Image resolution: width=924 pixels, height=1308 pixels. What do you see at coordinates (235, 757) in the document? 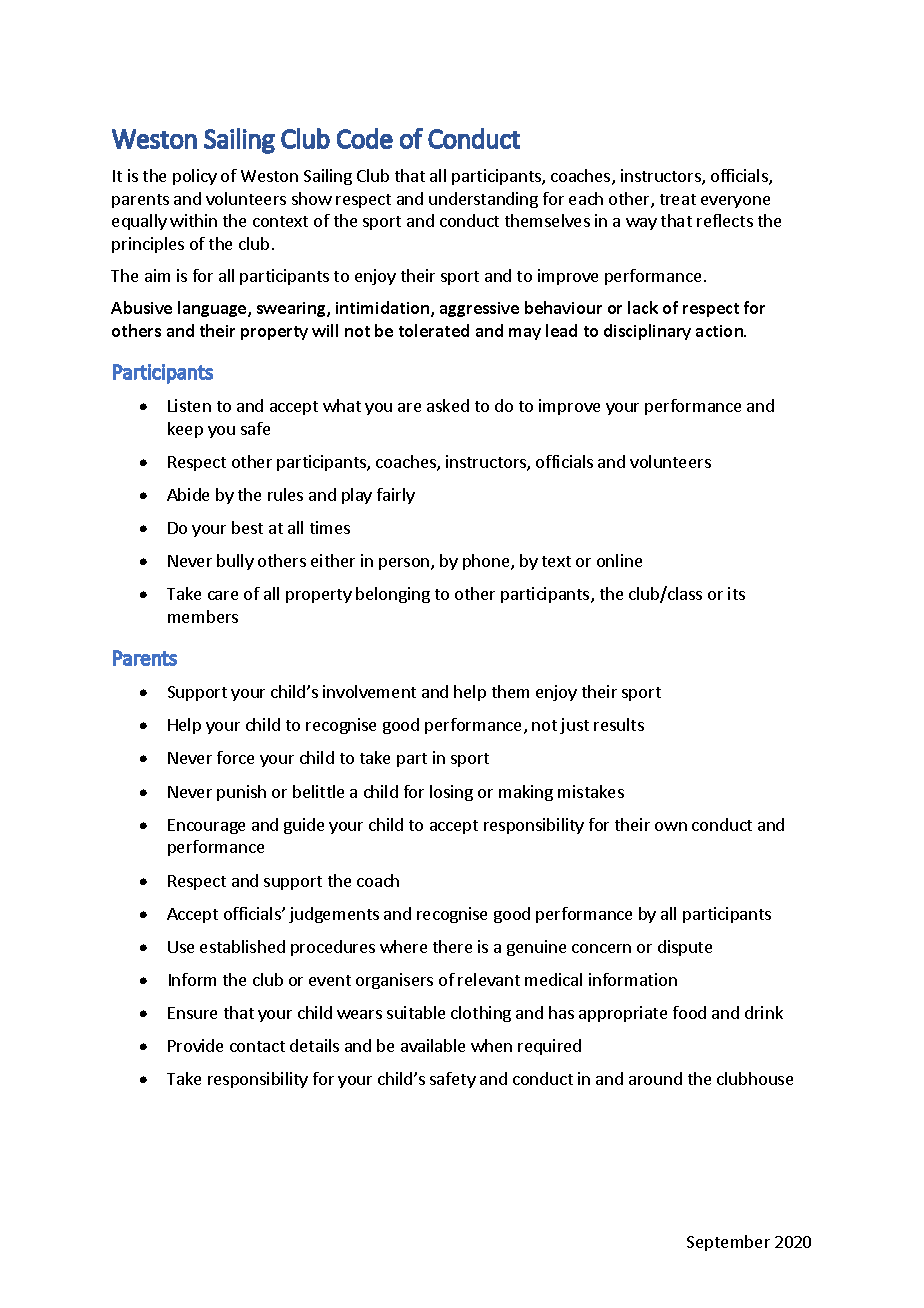
I see `force` at bounding box center [235, 757].
